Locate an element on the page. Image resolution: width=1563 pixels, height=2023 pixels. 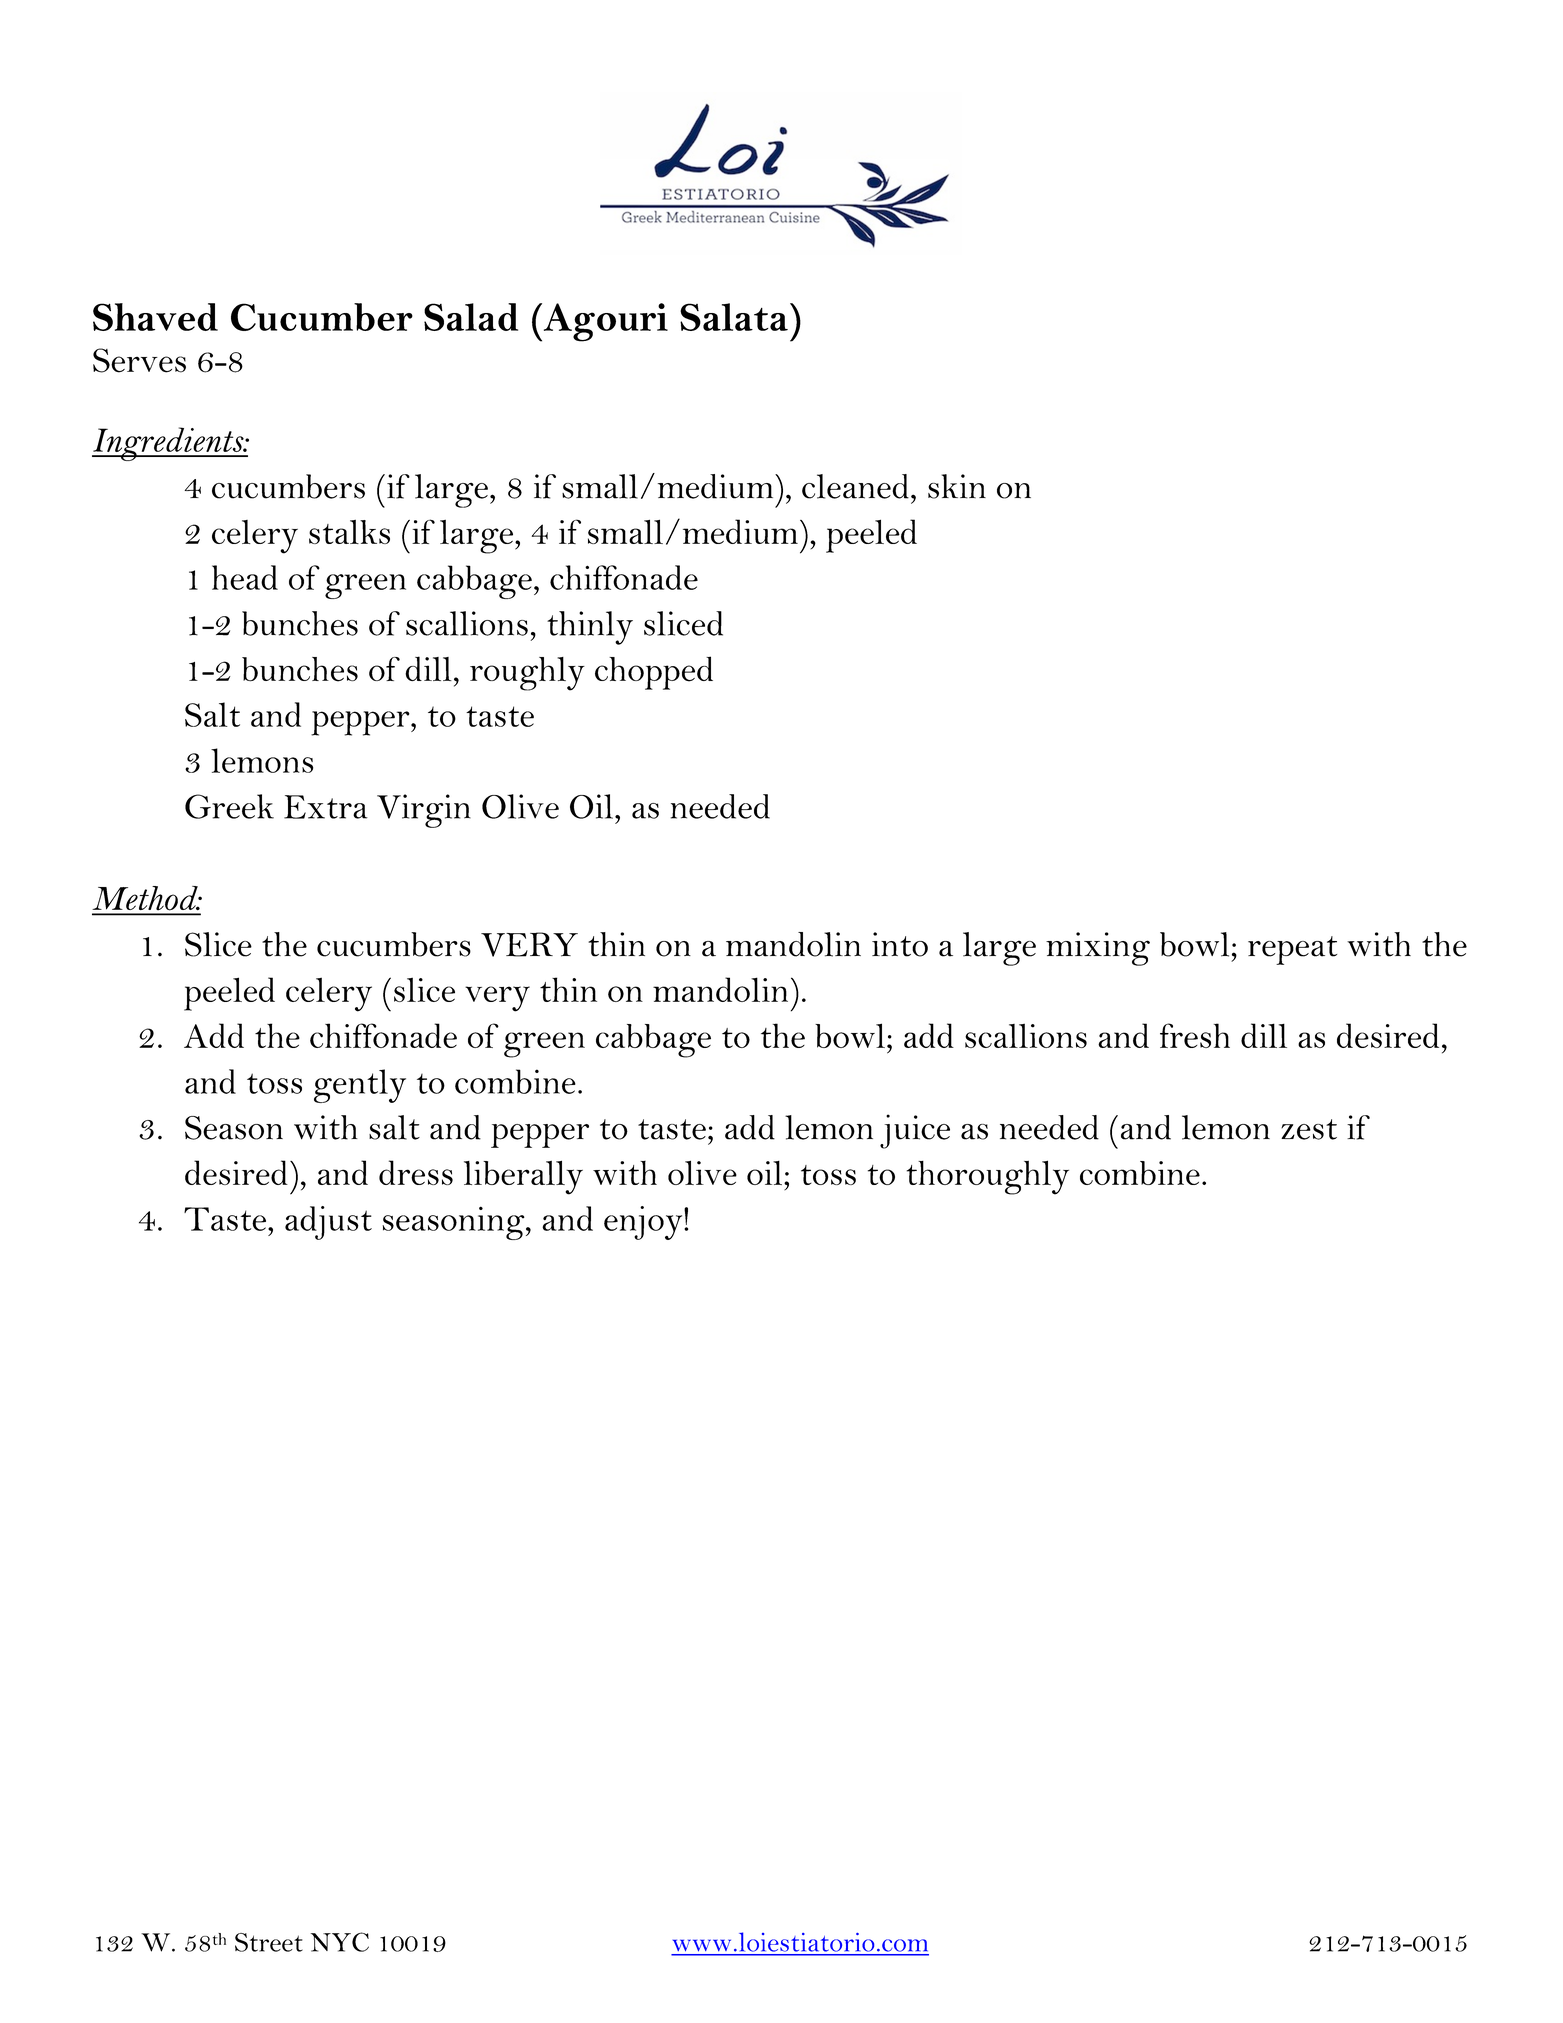
adjust is located at coordinates (328, 1223).
